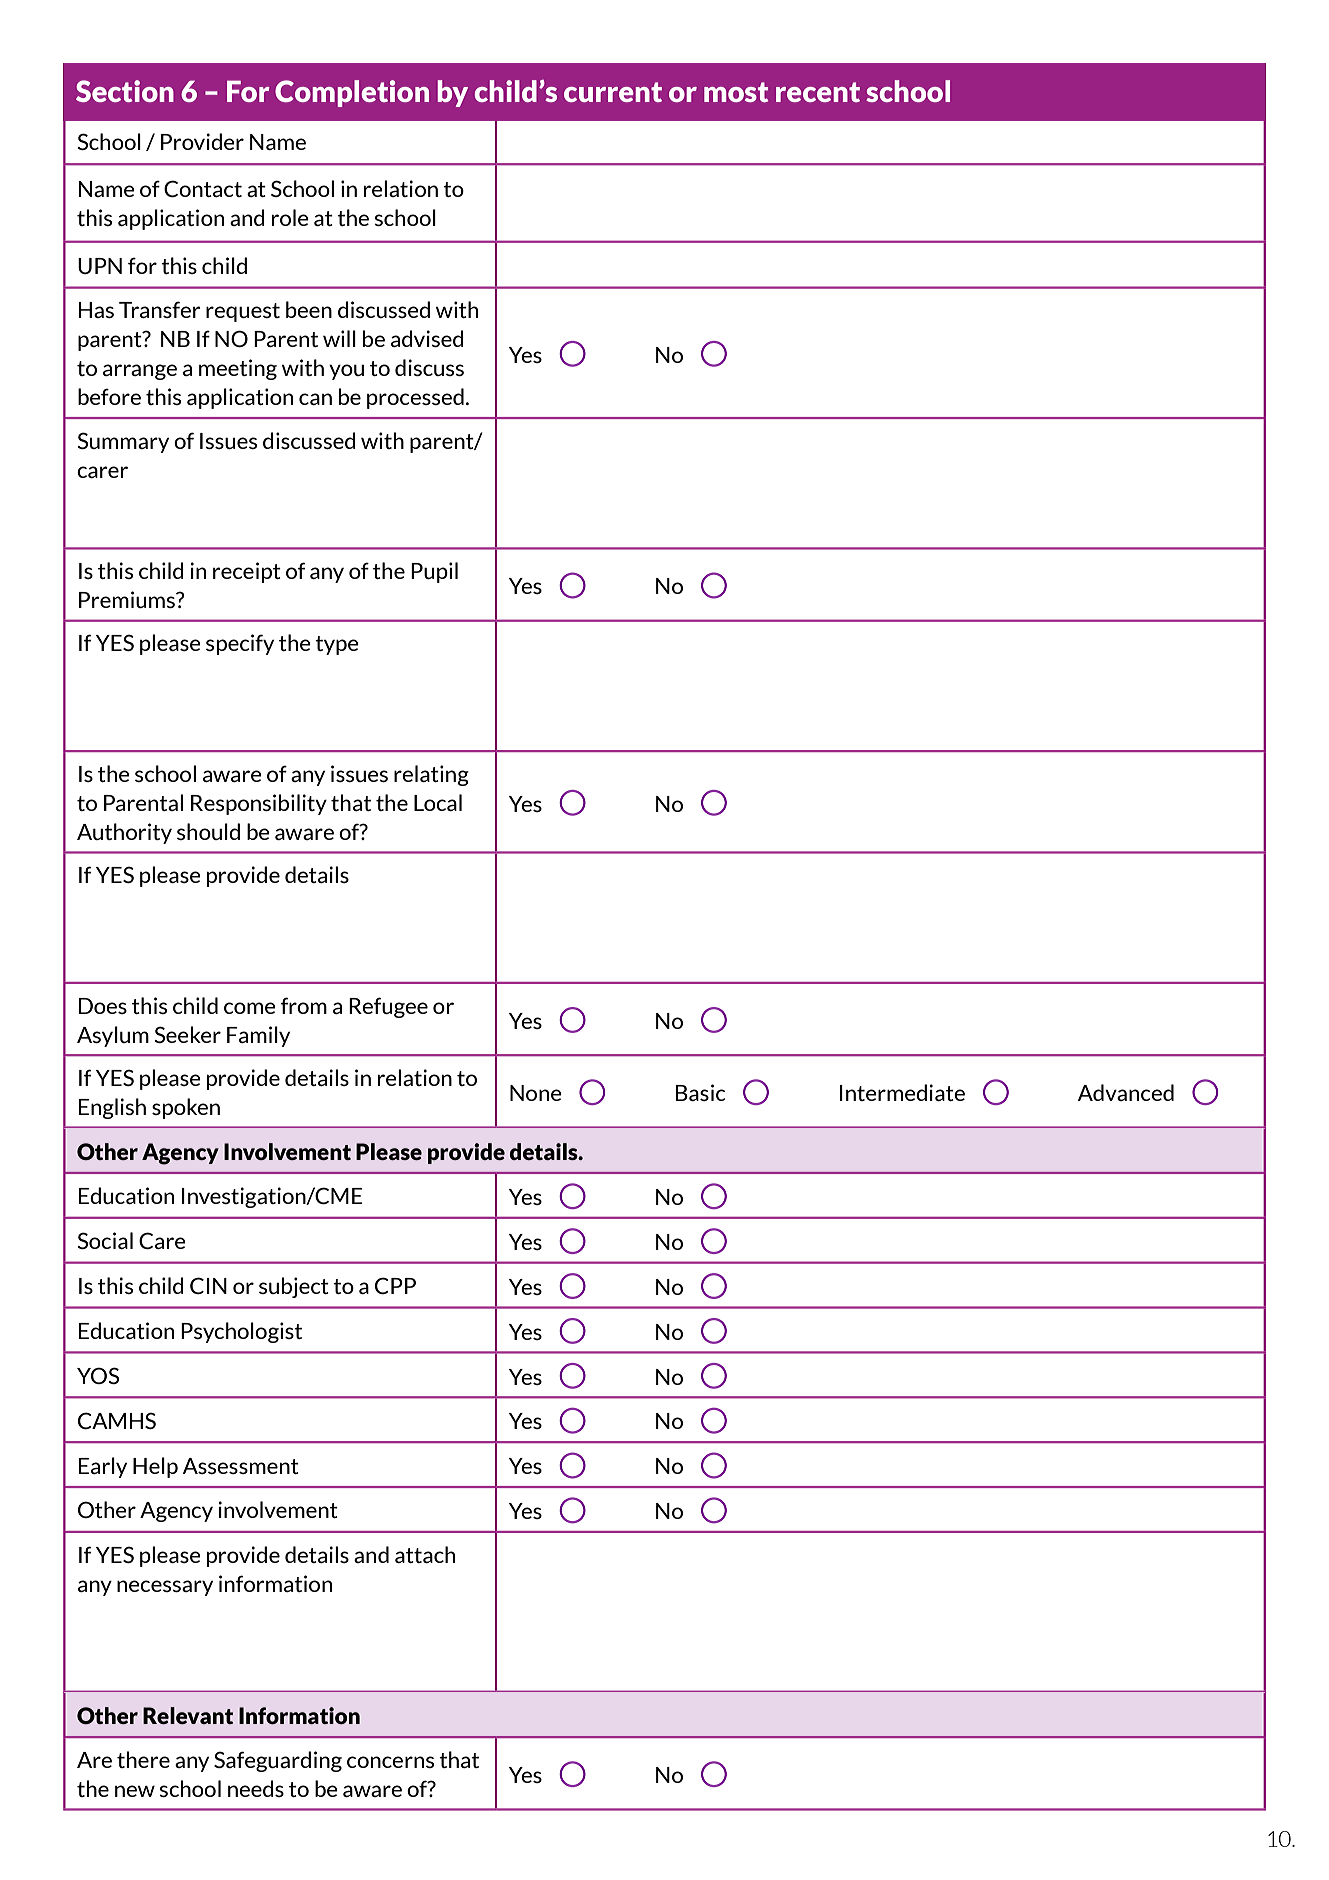 This screenshot has height=1880, width=1329. I want to click on recent, so click(818, 92).
